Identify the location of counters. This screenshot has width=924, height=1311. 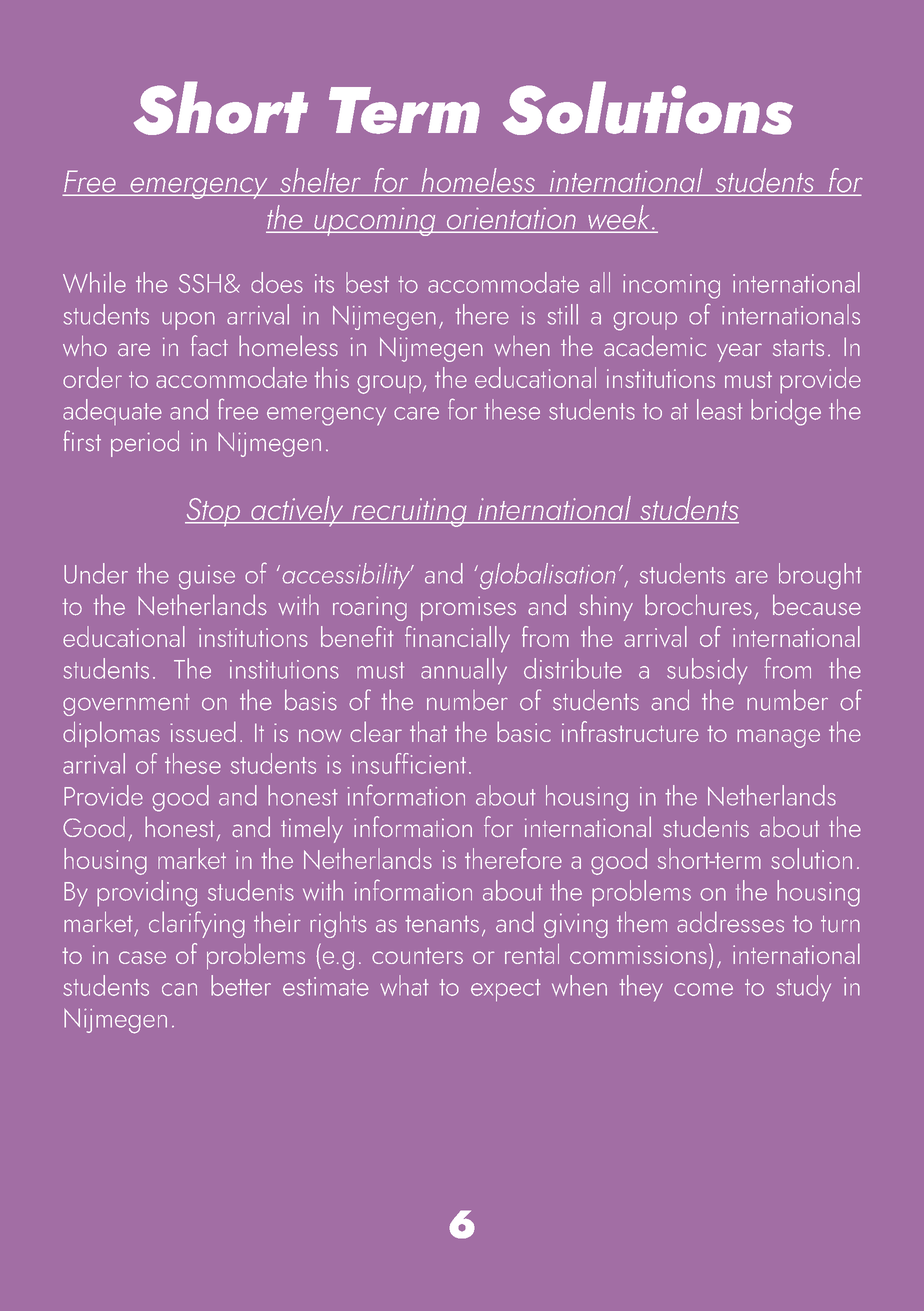
(417, 955).
